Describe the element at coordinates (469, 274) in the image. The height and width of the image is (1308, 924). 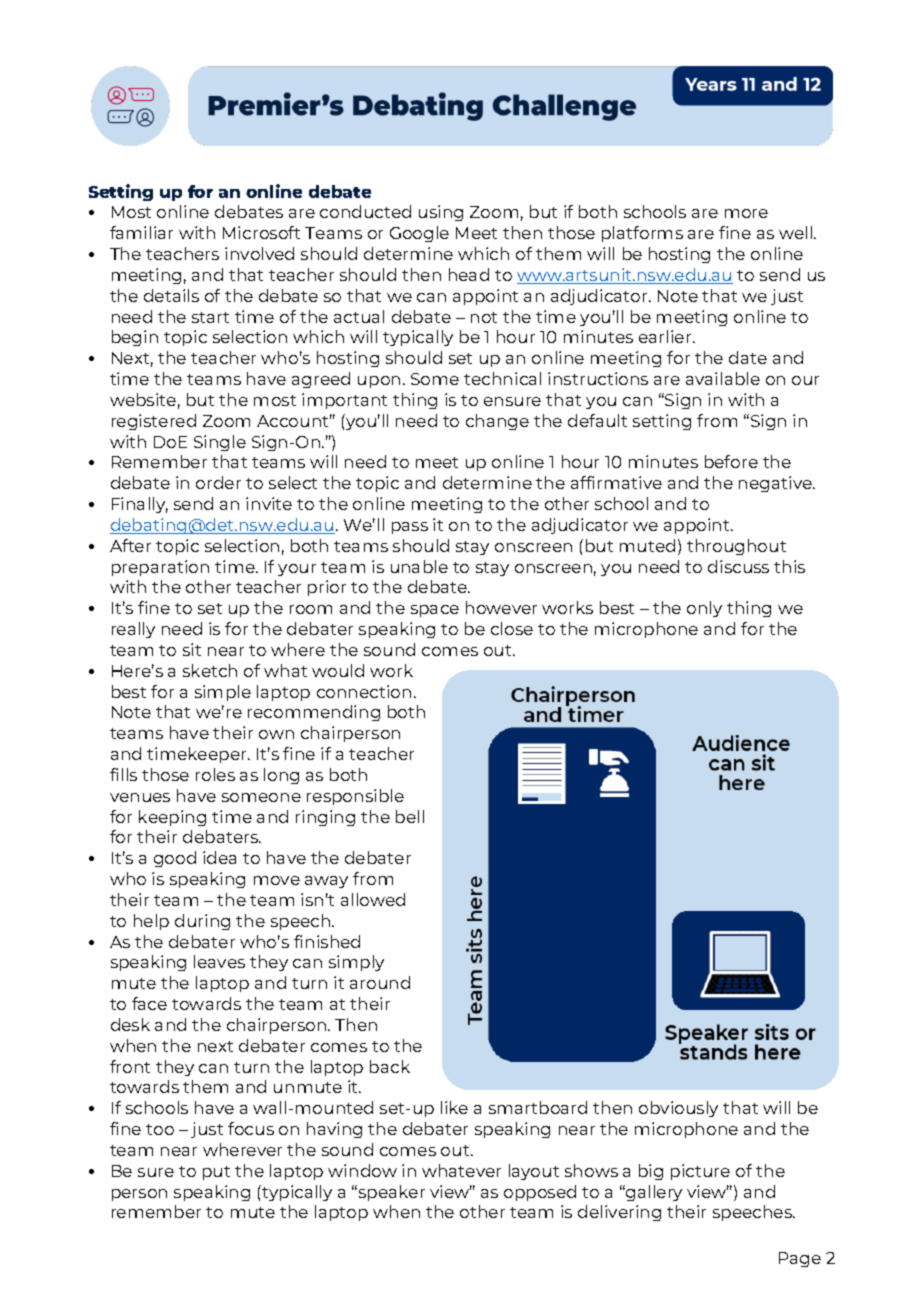
I see `head` at that location.
